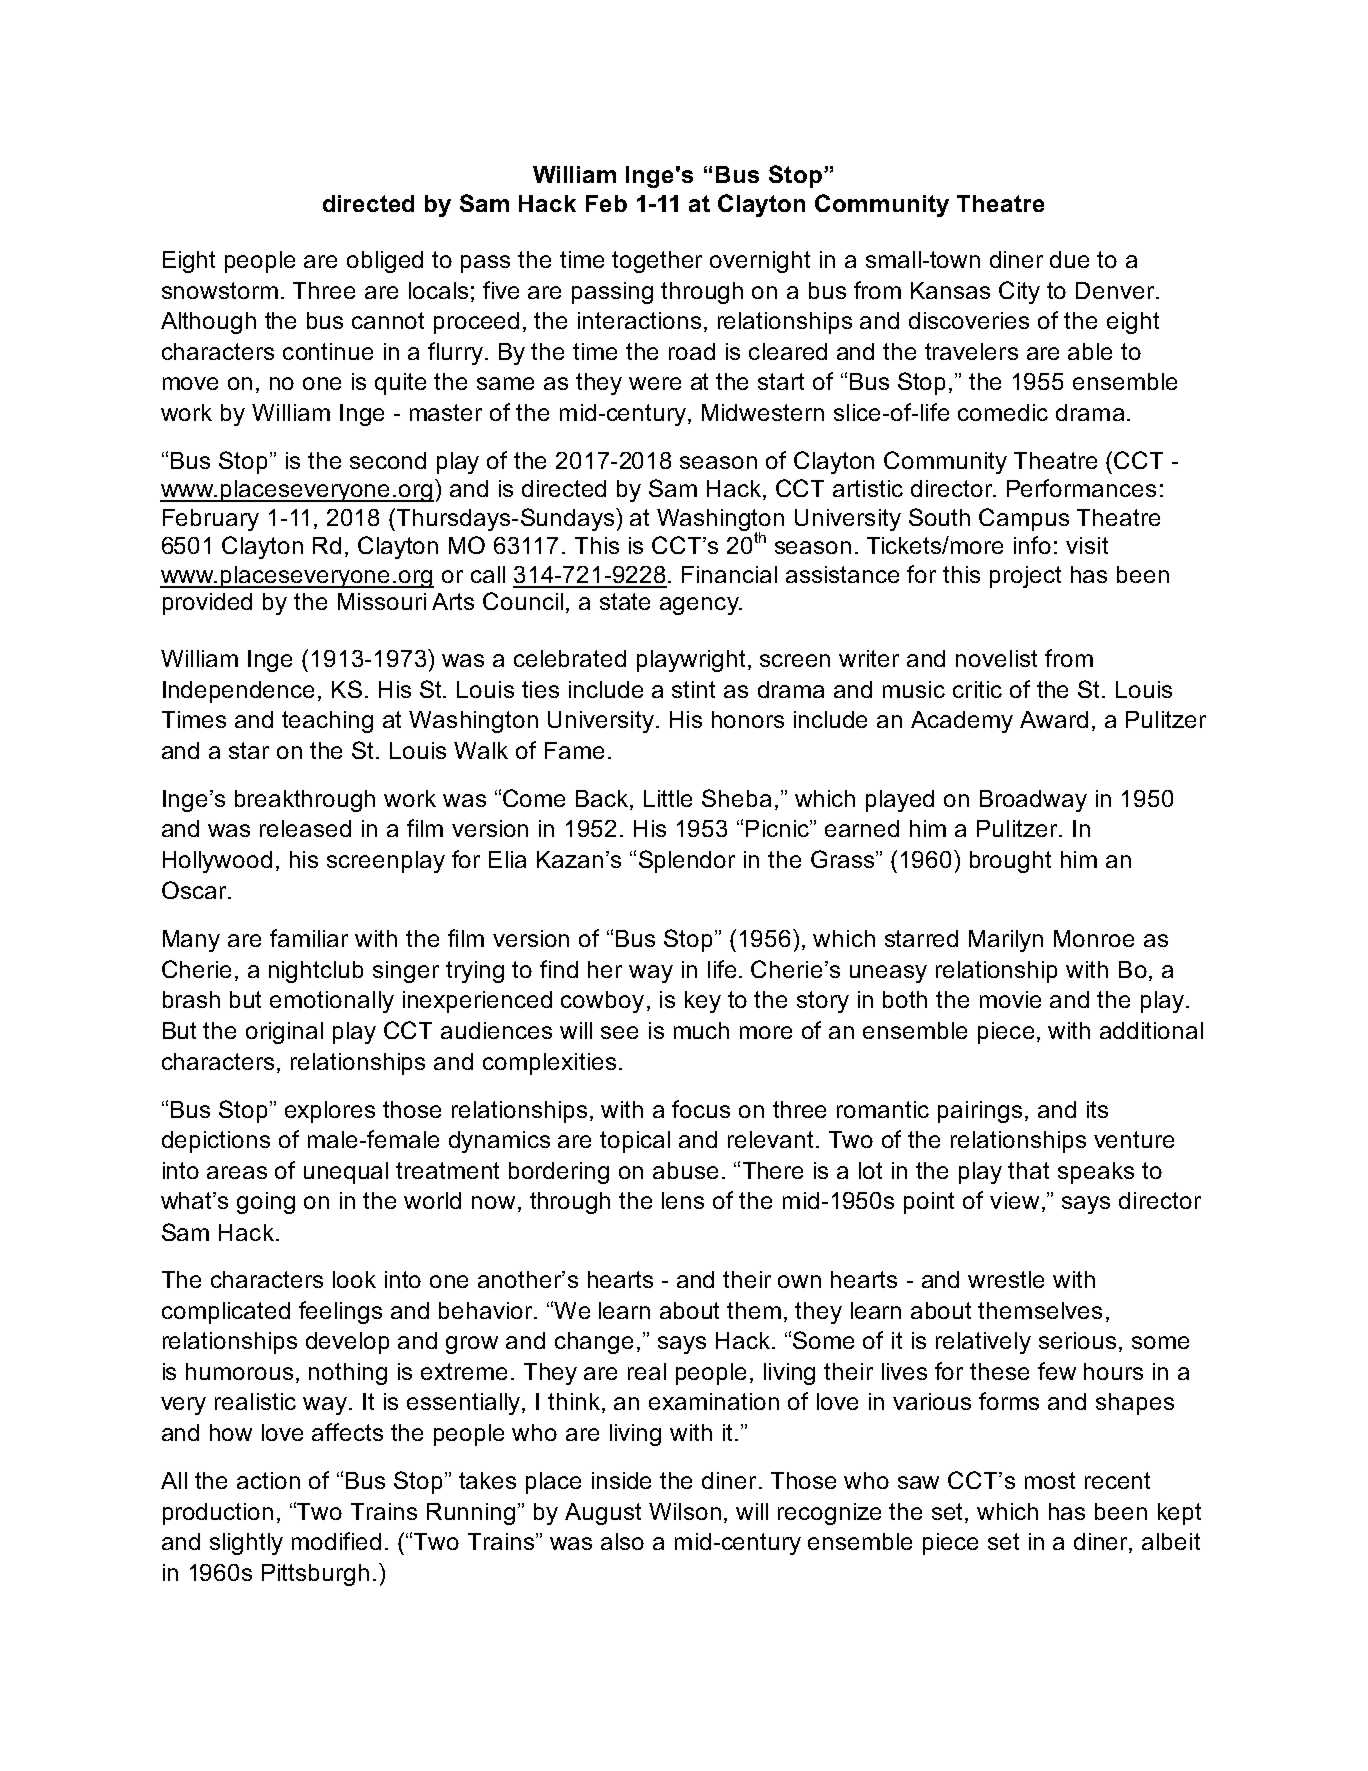 Image resolution: width=1368 pixels, height=1771 pixels. What do you see at coordinates (336, 1541) in the page?
I see `modified` at bounding box center [336, 1541].
